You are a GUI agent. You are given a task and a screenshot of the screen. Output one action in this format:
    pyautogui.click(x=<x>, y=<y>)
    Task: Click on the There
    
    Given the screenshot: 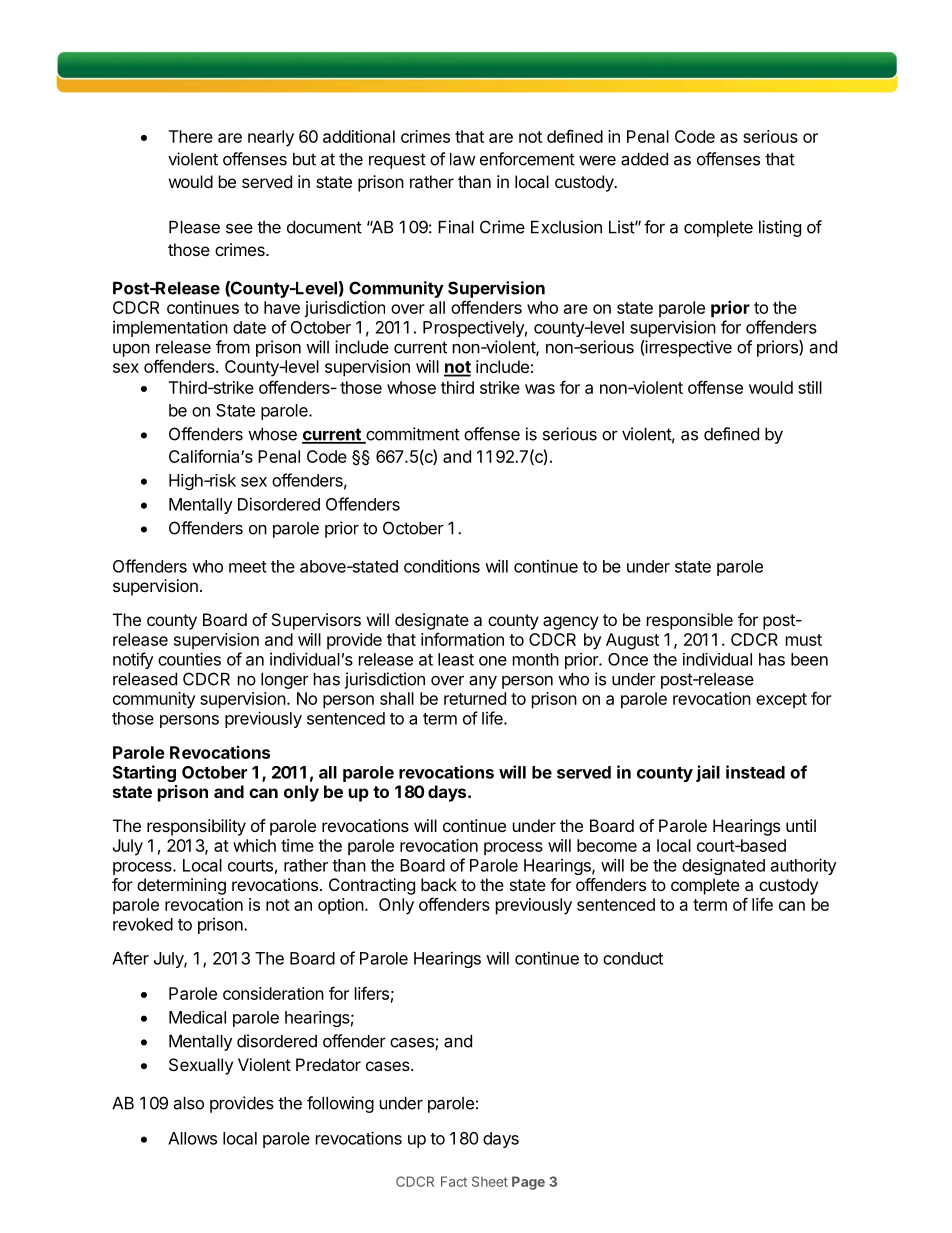 What is the action you would take?
    pyautogui.click(x=191, y=136)
